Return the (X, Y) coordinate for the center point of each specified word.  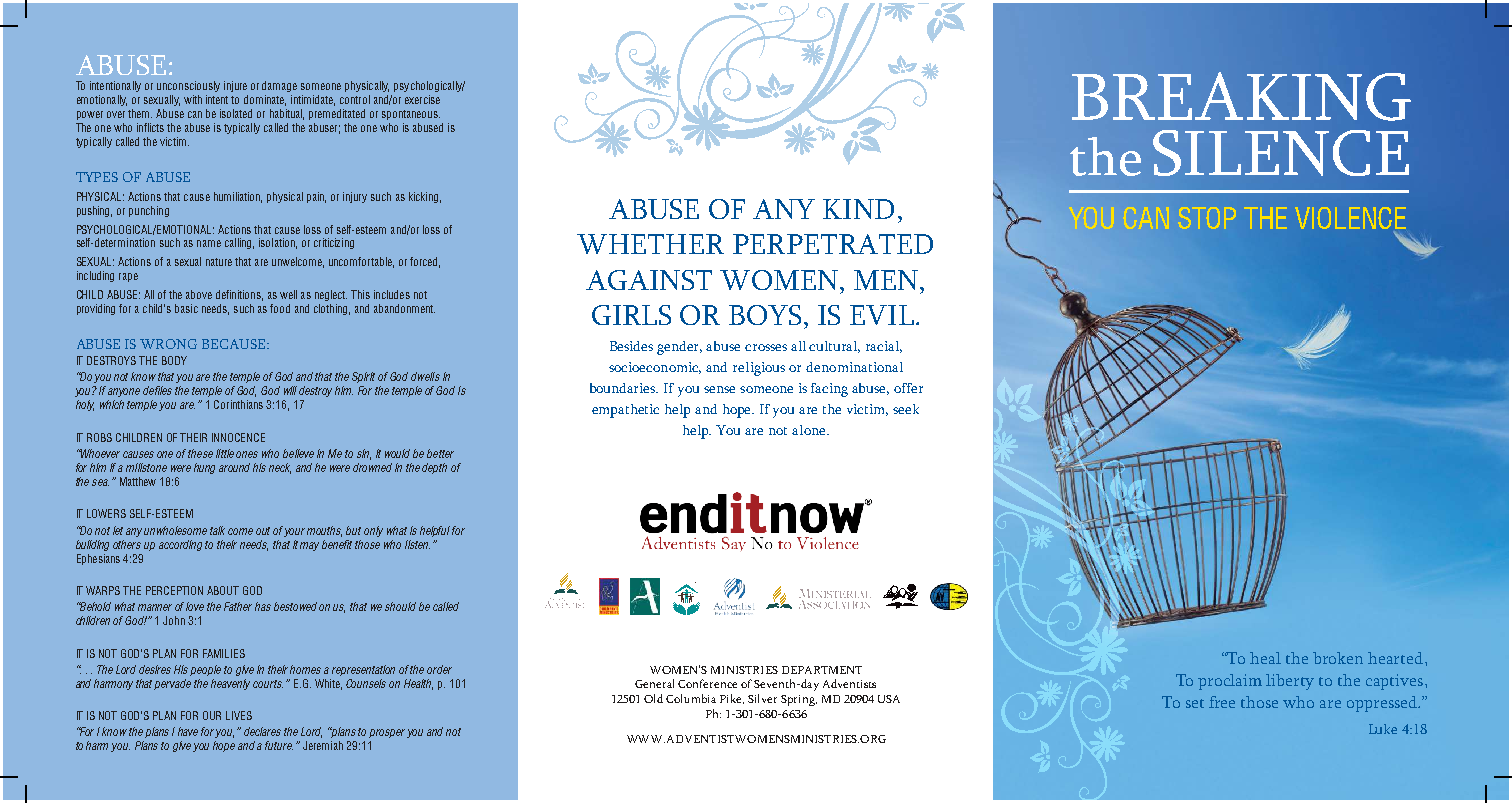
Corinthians (238, 404)
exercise (422, 99)
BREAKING (1241, 96)
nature (219, 262)
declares (262, 731)
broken (1338, 658)
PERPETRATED (833, 244)
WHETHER (650, 244)
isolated (236, 113)
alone (810, 430)
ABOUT (223, 590)
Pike (732, 699)
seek (906, 409)
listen (417, 544)
